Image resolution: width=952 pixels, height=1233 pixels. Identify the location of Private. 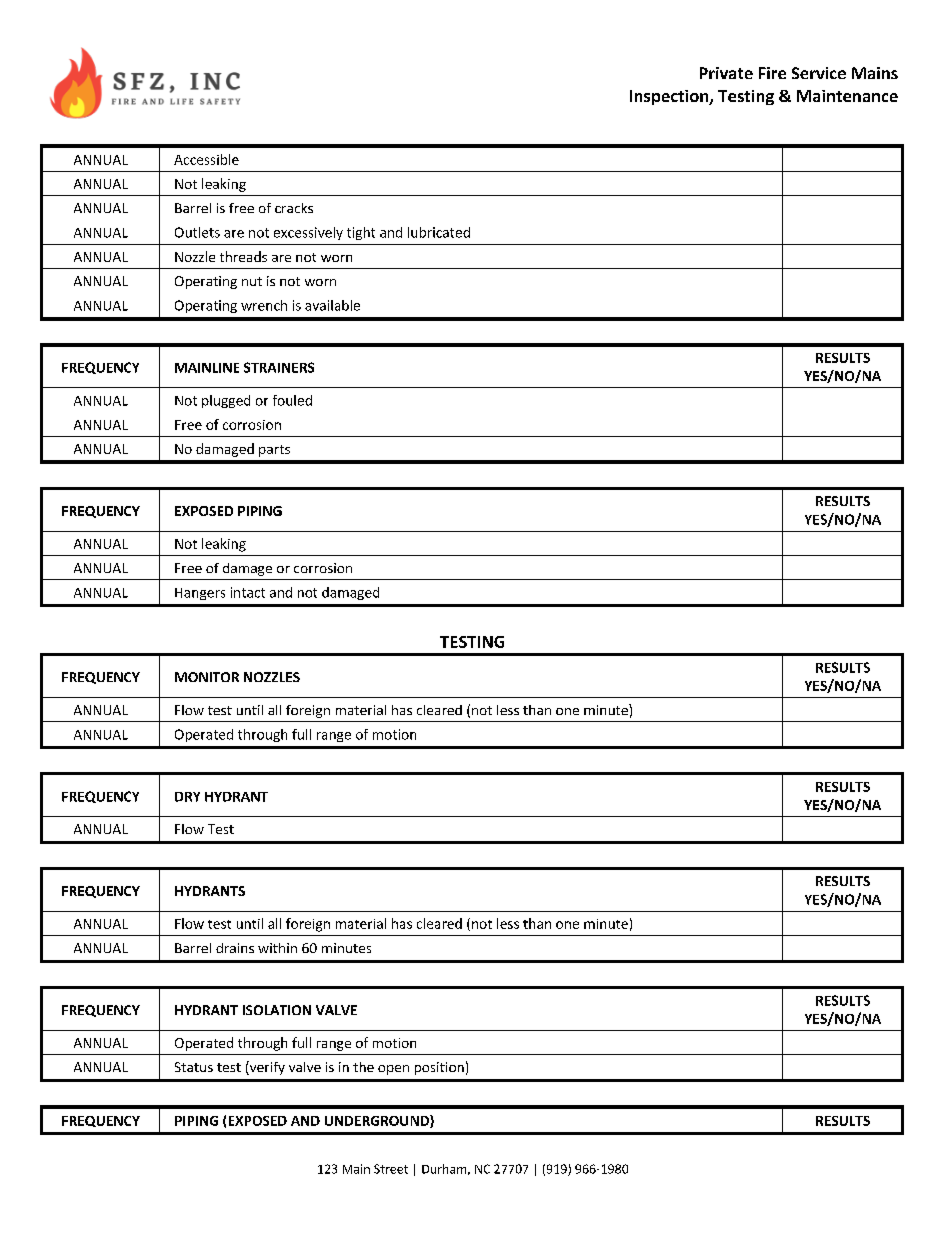
(726, 73).
